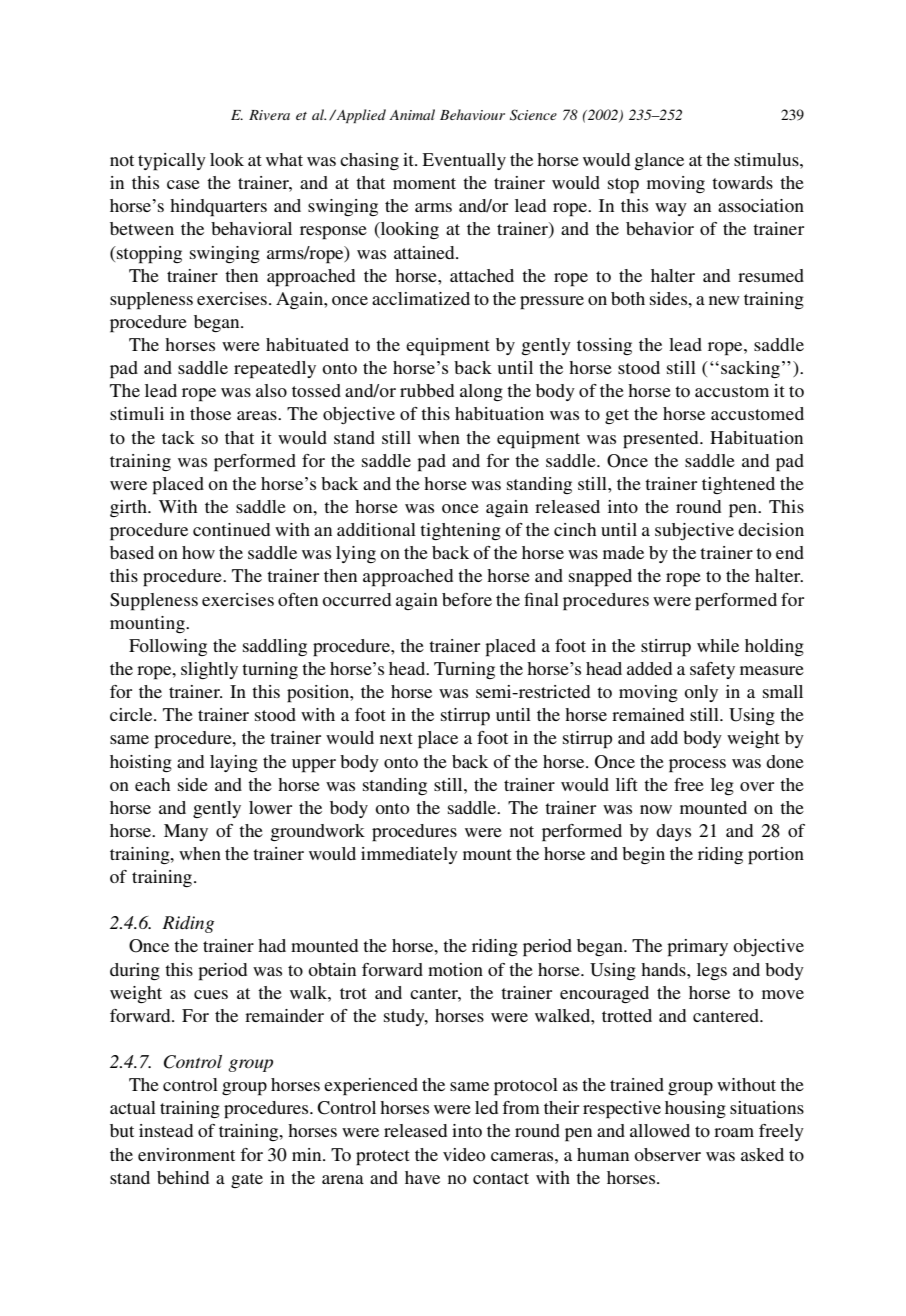 The height and width of the document is (1316, 906). I want to click on Many, so click(186, 832).
